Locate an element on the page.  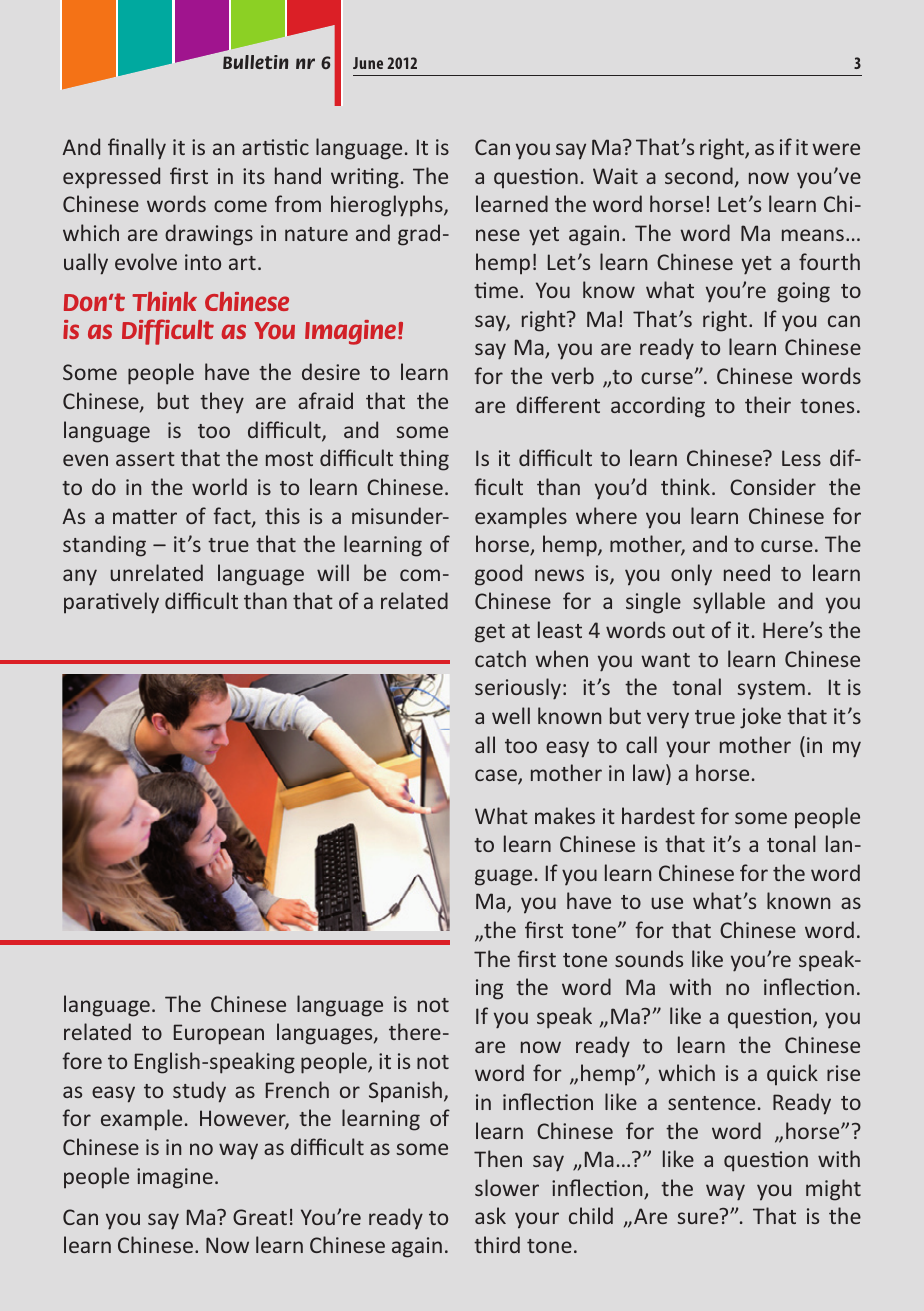
Great is located at coordinates (260, 1217).
